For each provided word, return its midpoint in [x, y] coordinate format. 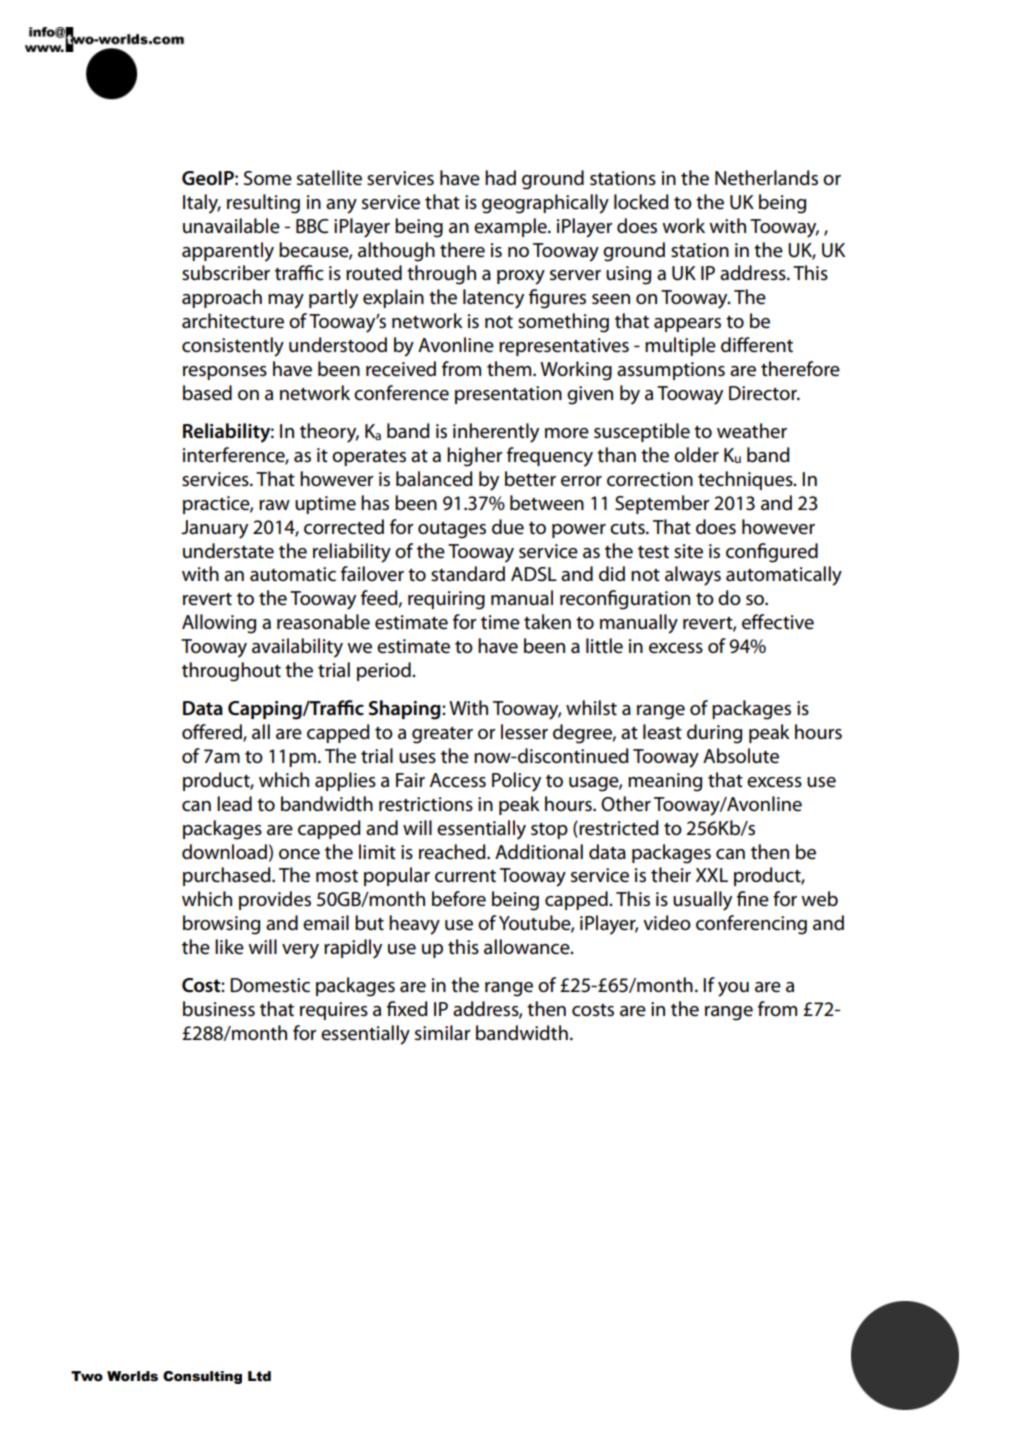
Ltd [259, 1376]
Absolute [741, 756]
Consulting [202, 1377]
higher [474, 457]
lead [234, 804]
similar [442, 1033]
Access [458, 780]
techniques [746, 480]
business [219, 1009]
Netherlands [766, 178]
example [511, 227]
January [214, 529]
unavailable [231, 226]
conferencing [751, 925]
